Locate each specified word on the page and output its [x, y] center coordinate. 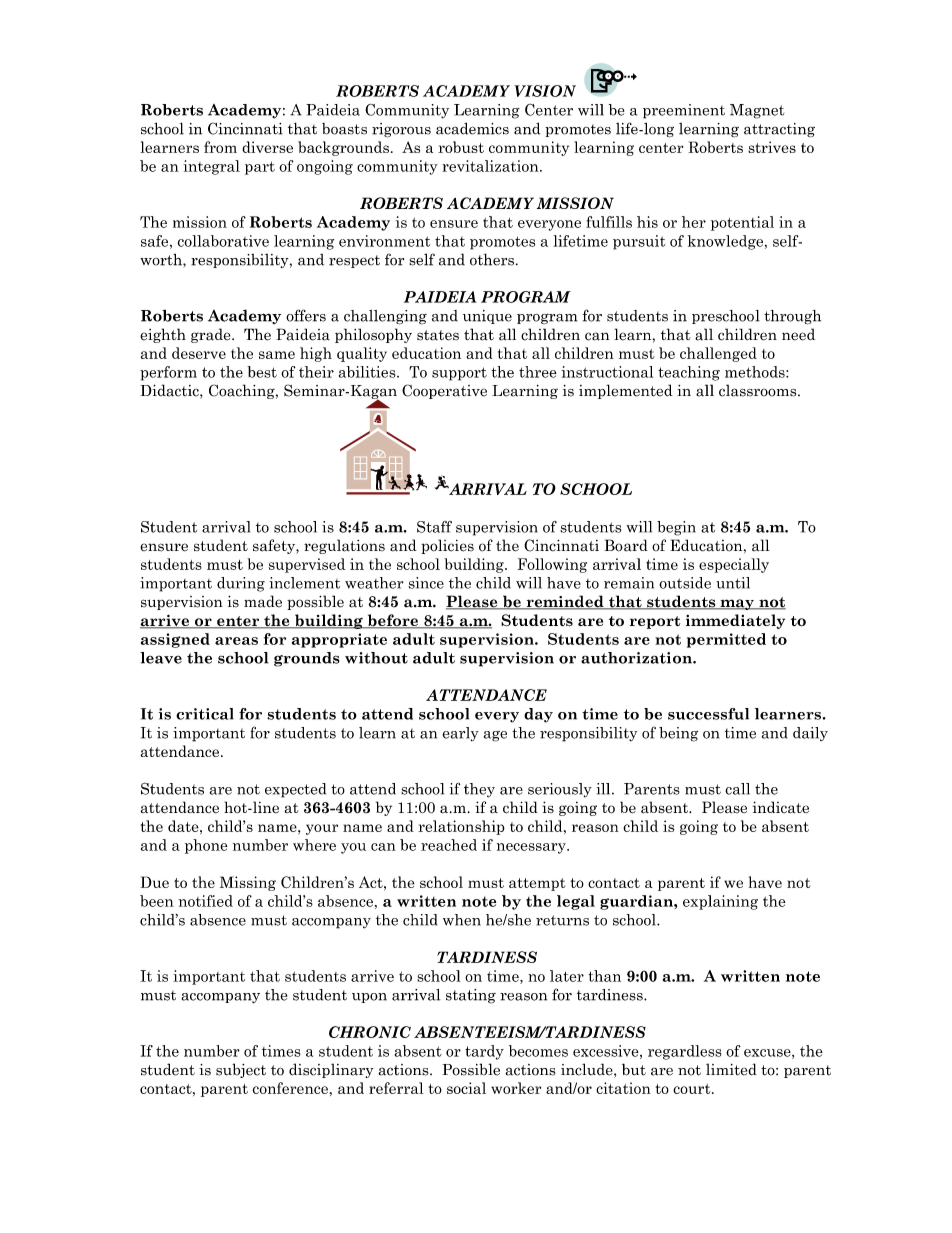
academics [472, 128]
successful [708, 714]
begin [676, 528]
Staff [434, 527]
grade [212, 335]
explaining [720, 902]
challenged [718, 354]
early [460, 734]
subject [241, 1070]
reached [449, 845]
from [220, 147]
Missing [248, 883]
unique [487, 317]
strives [772, 147]
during [241, 584]
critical [205, 714]
